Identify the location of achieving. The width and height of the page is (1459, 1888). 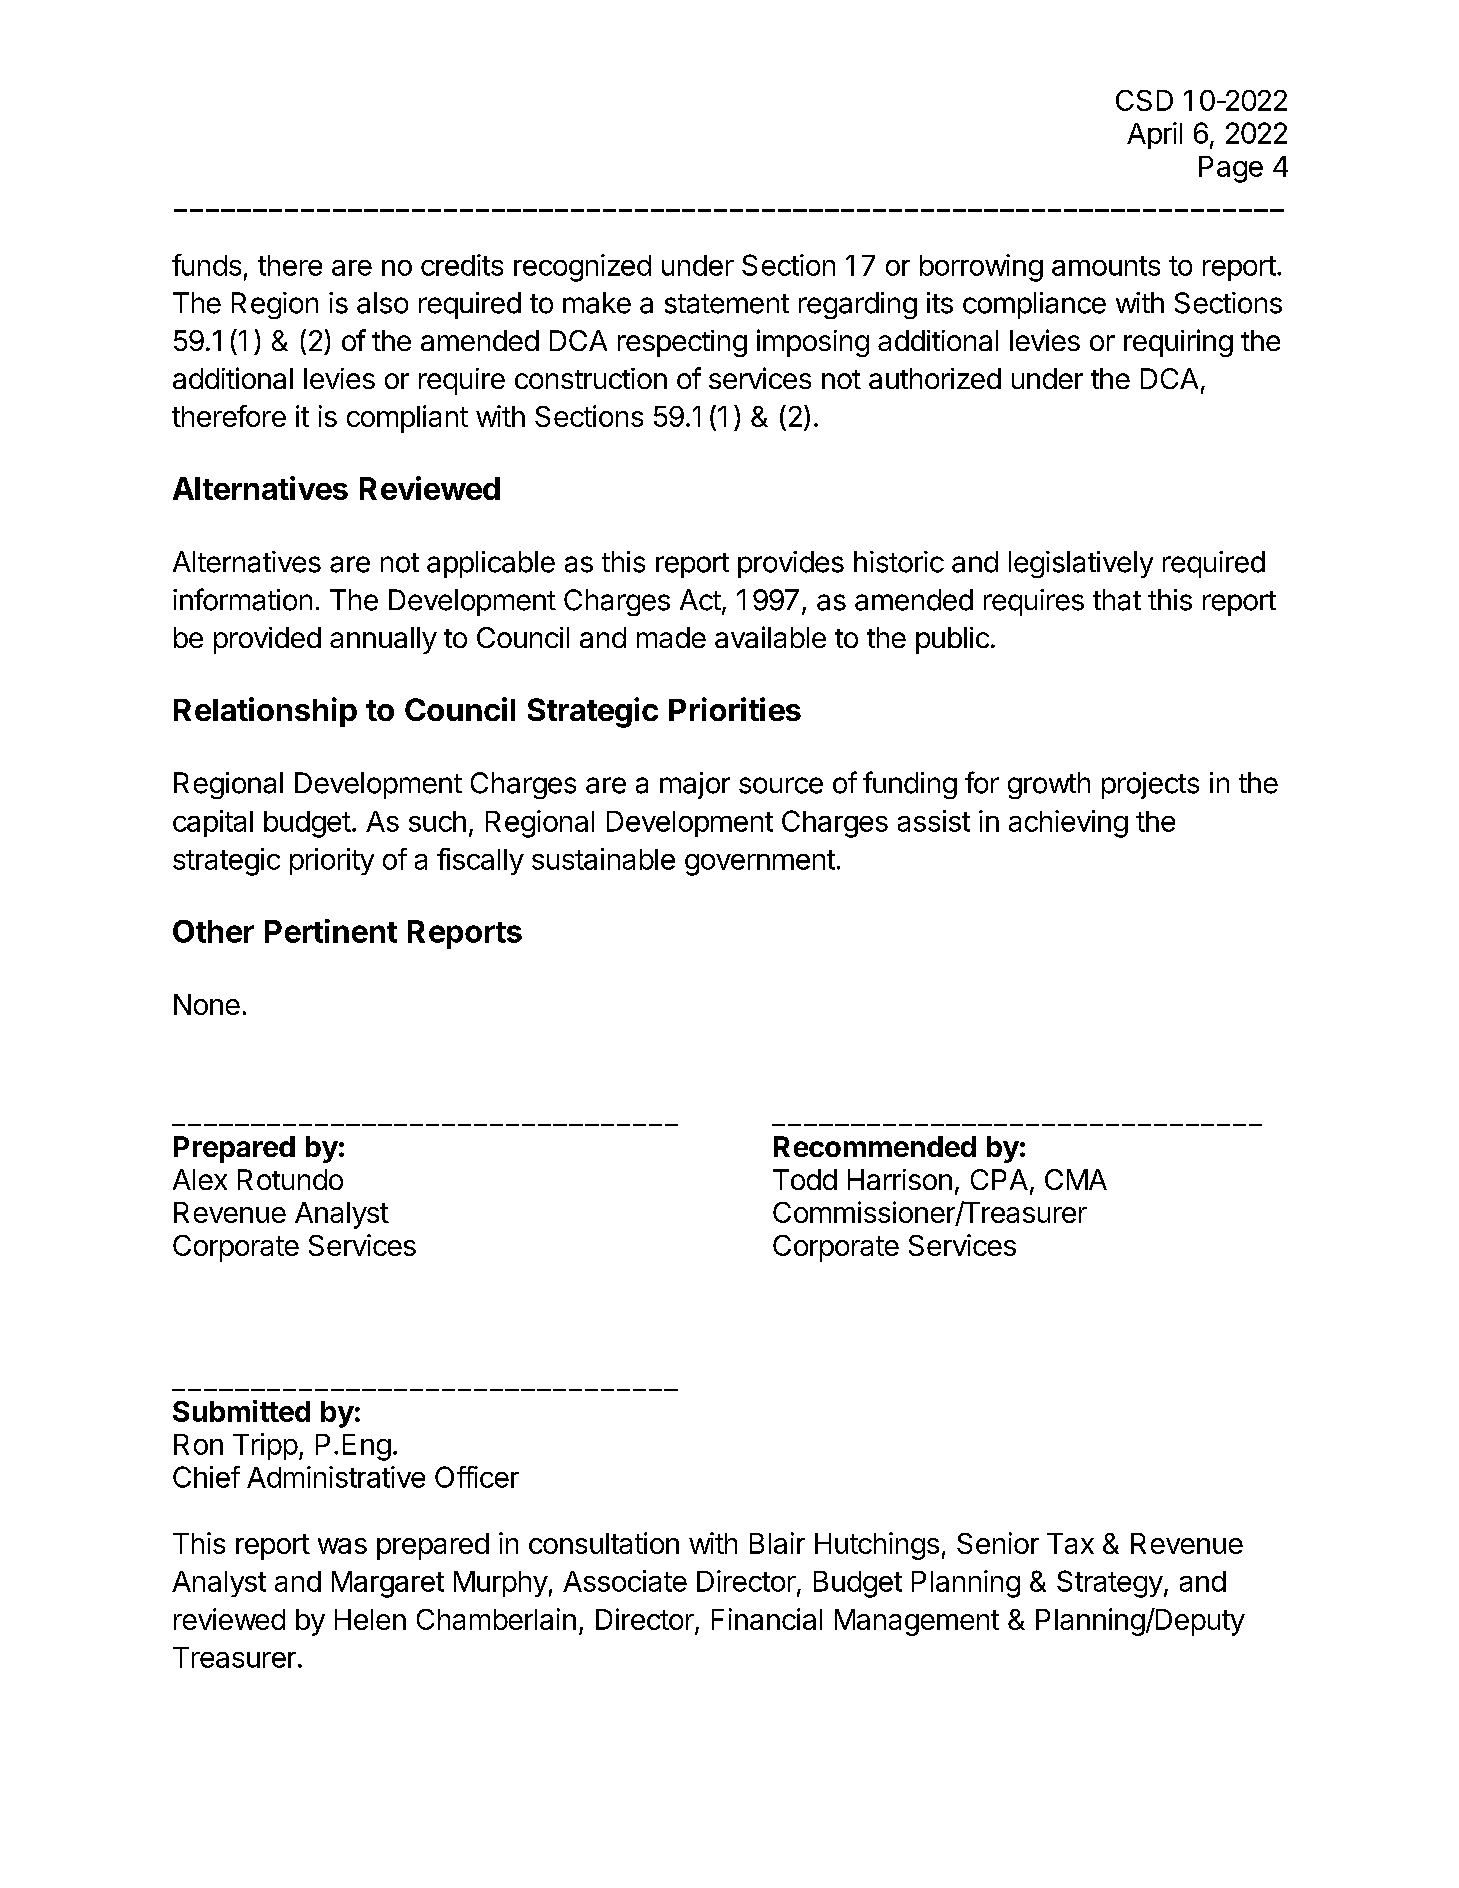
(1068, 824).
